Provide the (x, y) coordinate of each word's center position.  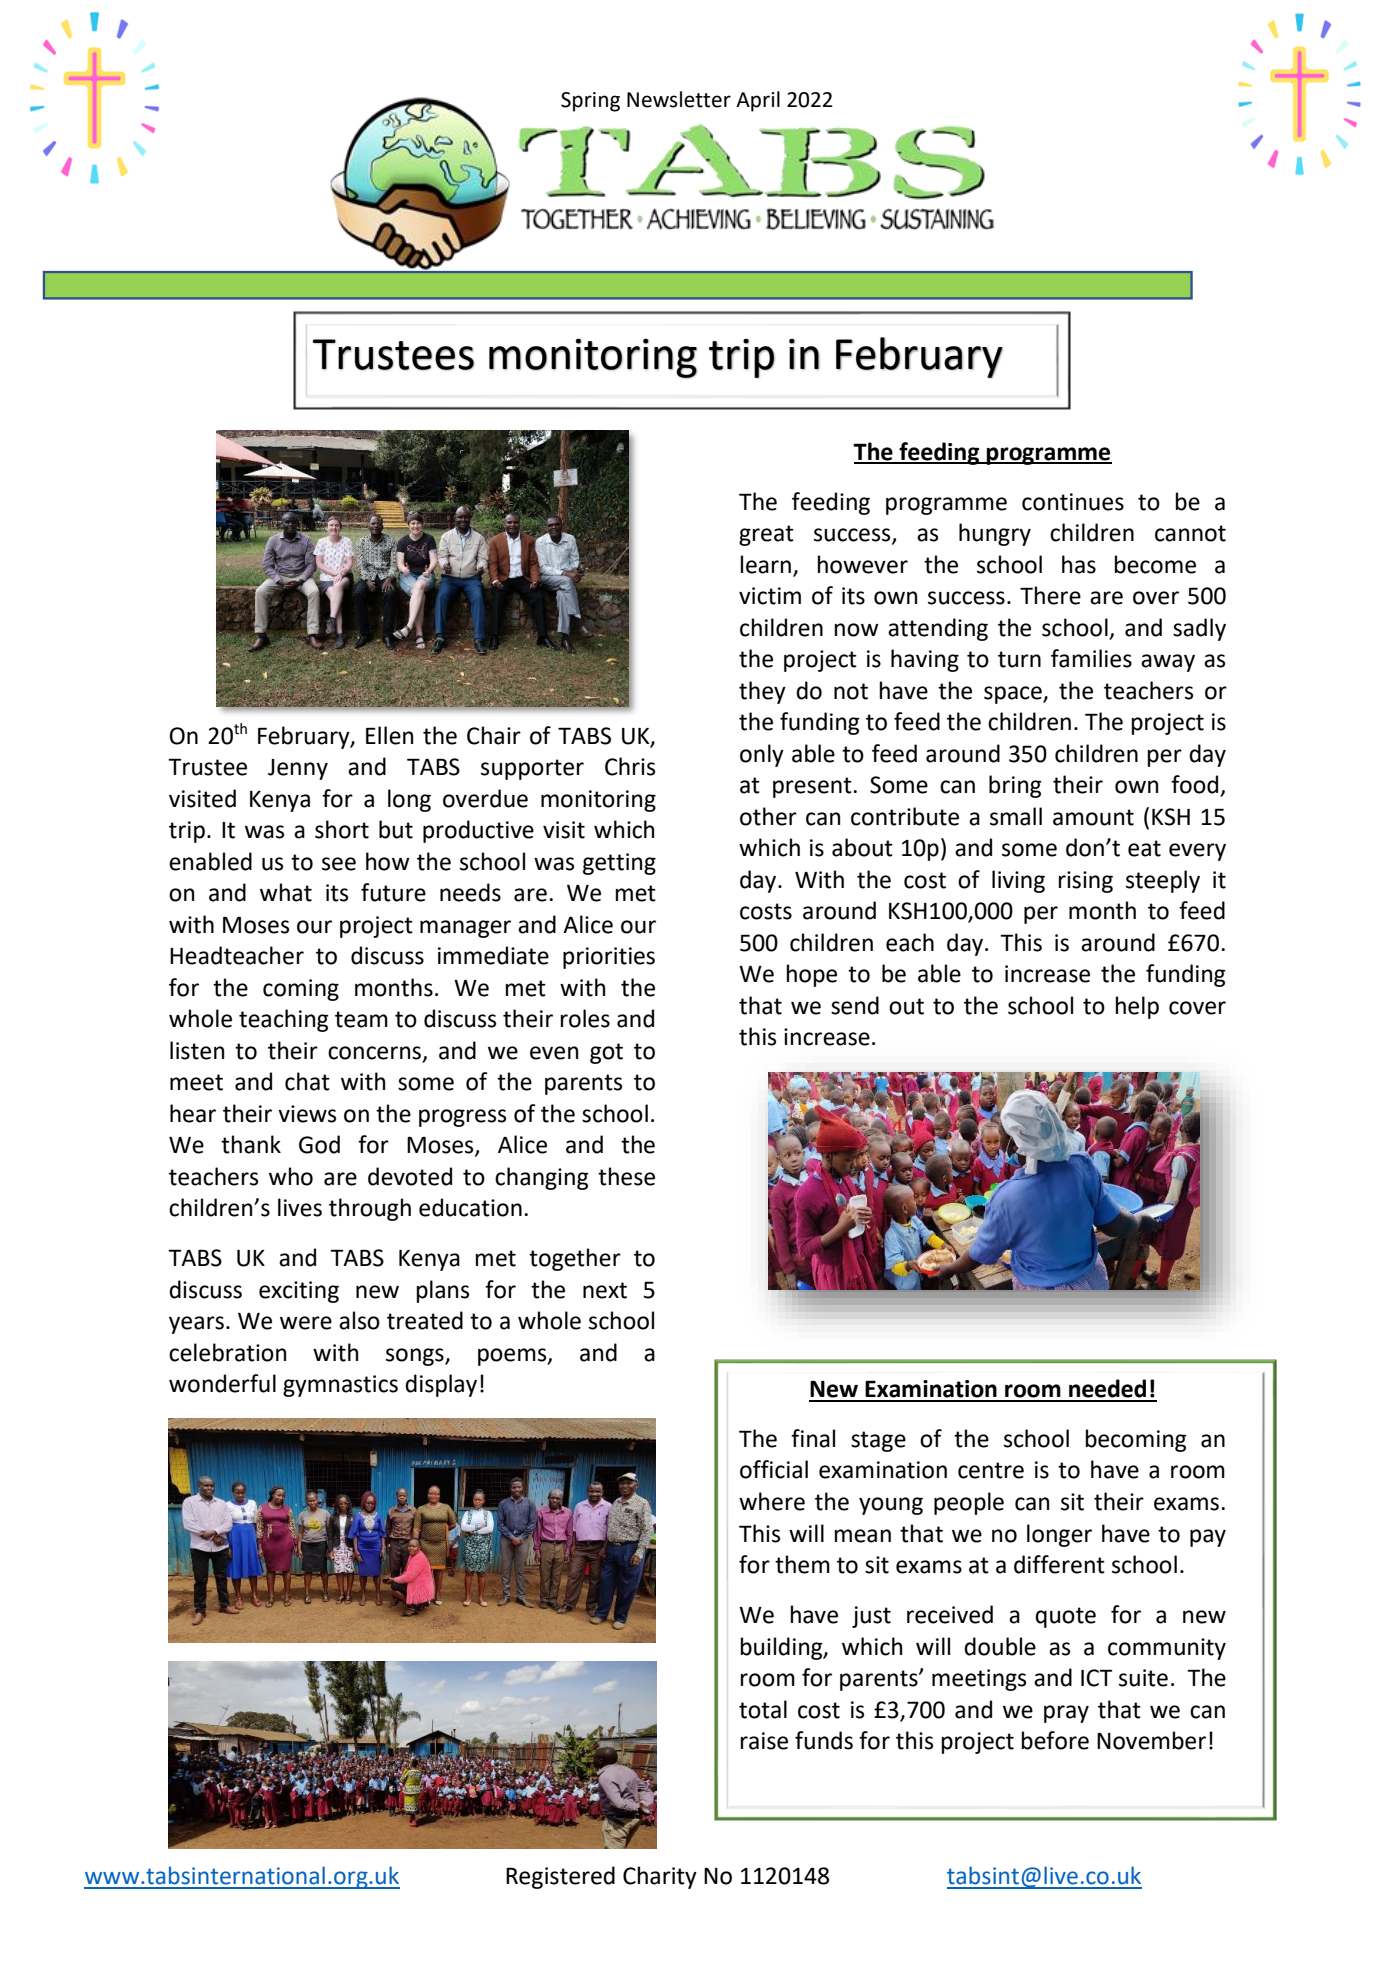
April (758, 101)
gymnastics (340, 1386)
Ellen (389, 735)
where (772, 1501)
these (626, 1176)
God (319, 1144)
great (766, 535)
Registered (560, 1877)
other (768, 816)
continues (1073, 502)
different (1059, 1564)
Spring (590, 102)
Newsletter (679, 99)
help (1137, 1007)
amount (1093, 817)
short (342, 829)
